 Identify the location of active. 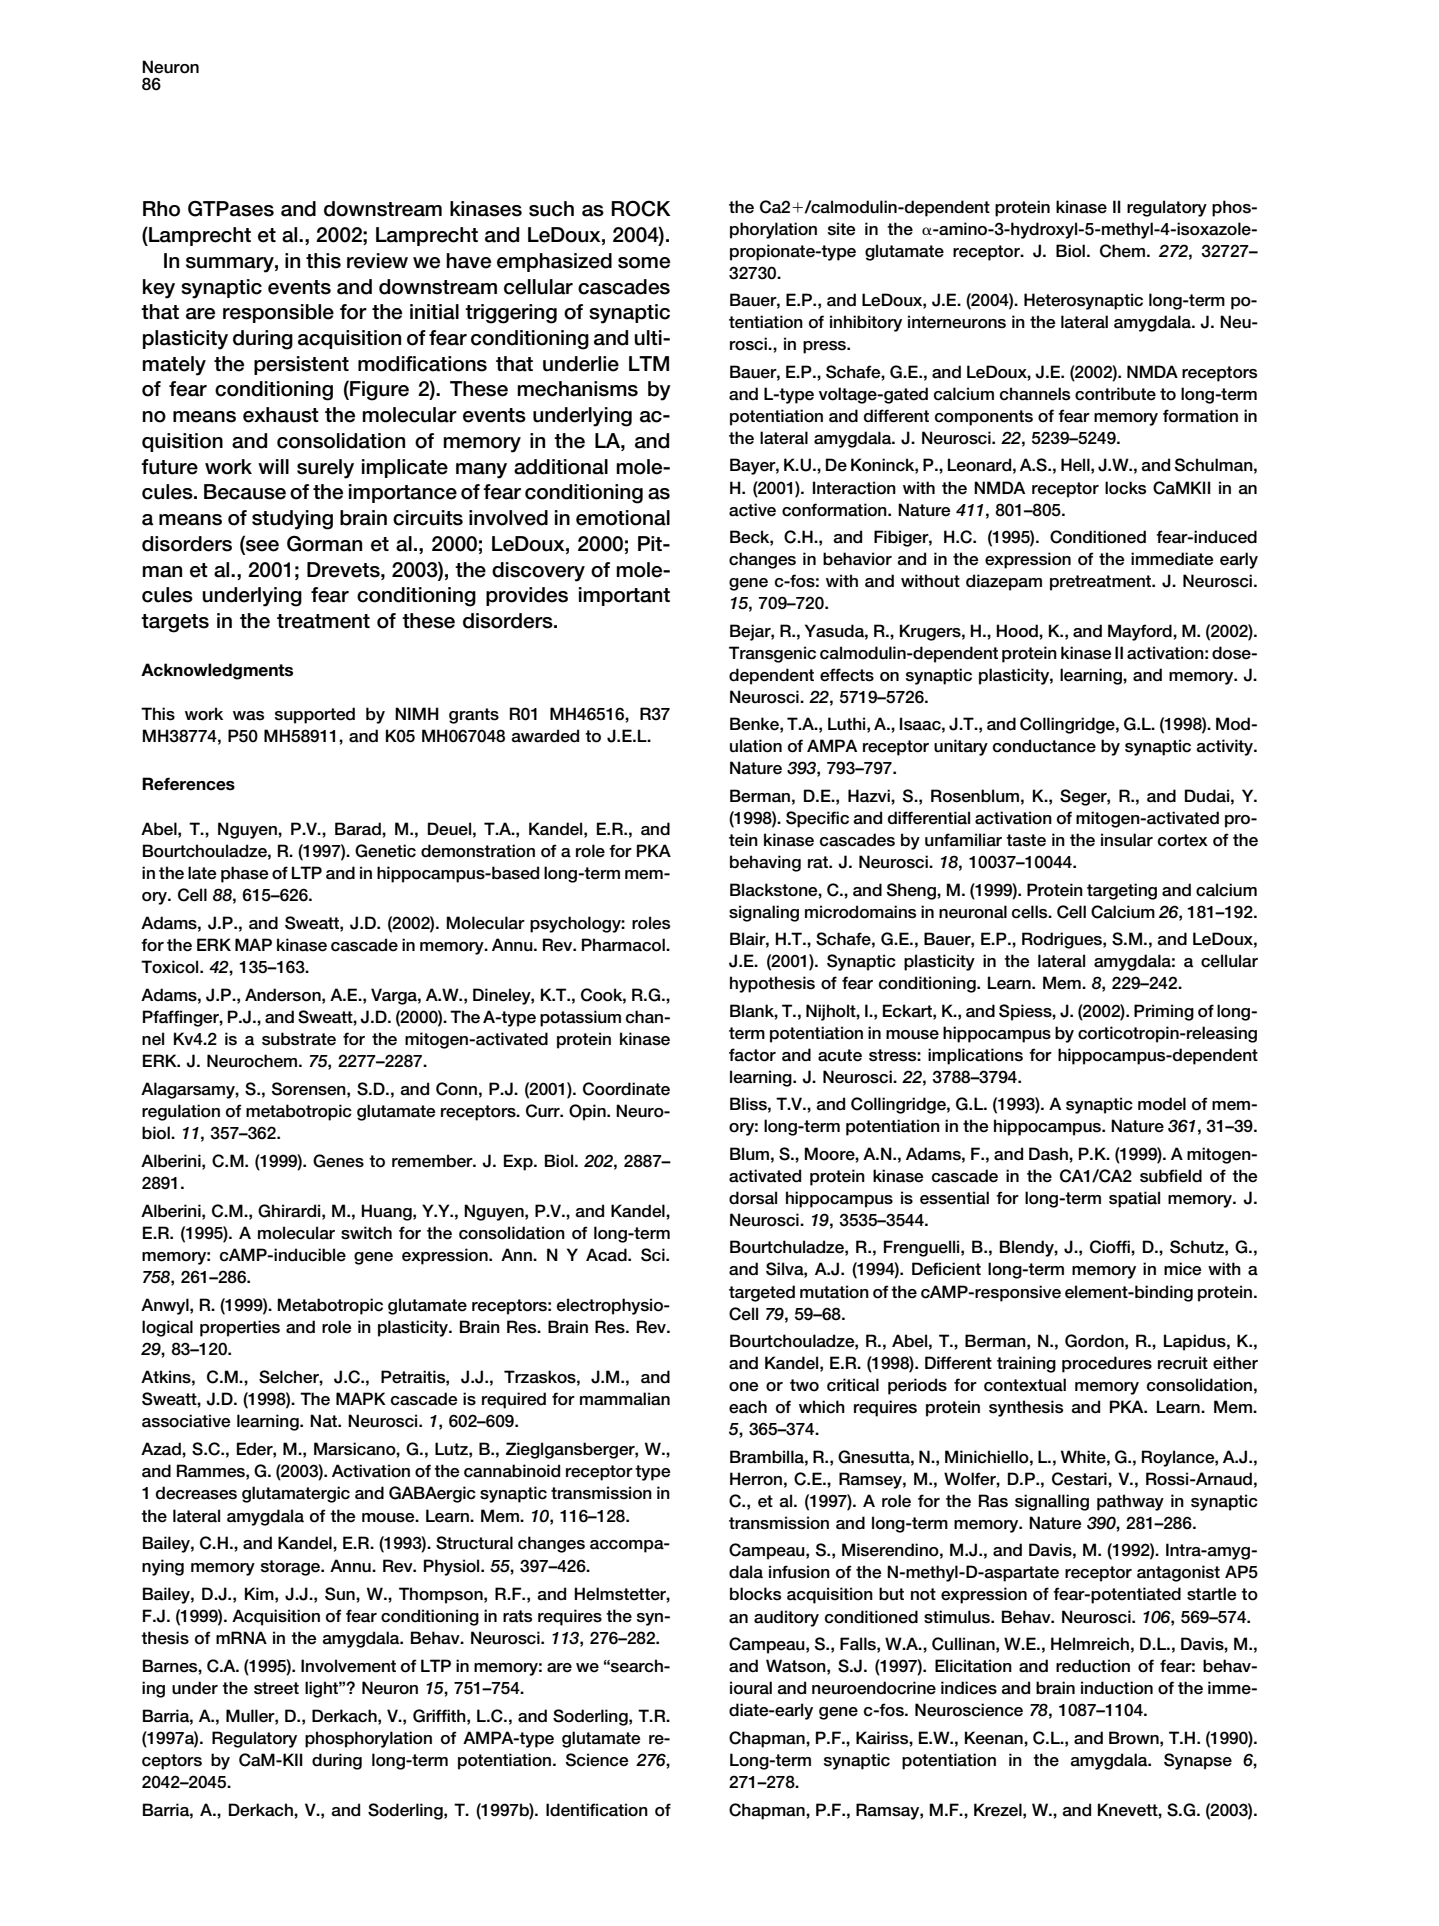
(752, 510).
